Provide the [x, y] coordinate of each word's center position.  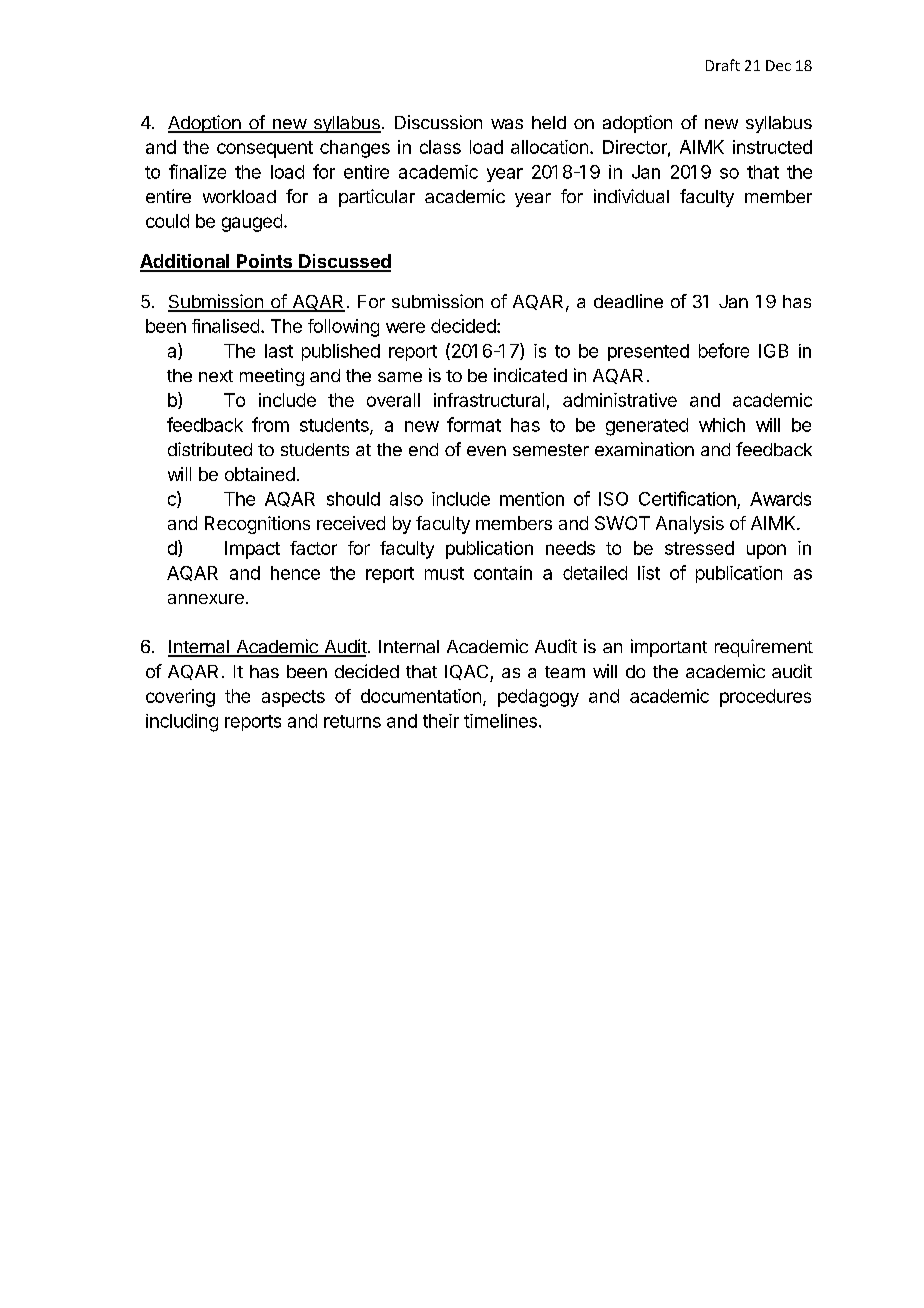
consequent [265, 149]
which [722, 425]
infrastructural [489, 400]
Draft [723, 65]
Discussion [438, 122]
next [216, 376]
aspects [293, 698]
